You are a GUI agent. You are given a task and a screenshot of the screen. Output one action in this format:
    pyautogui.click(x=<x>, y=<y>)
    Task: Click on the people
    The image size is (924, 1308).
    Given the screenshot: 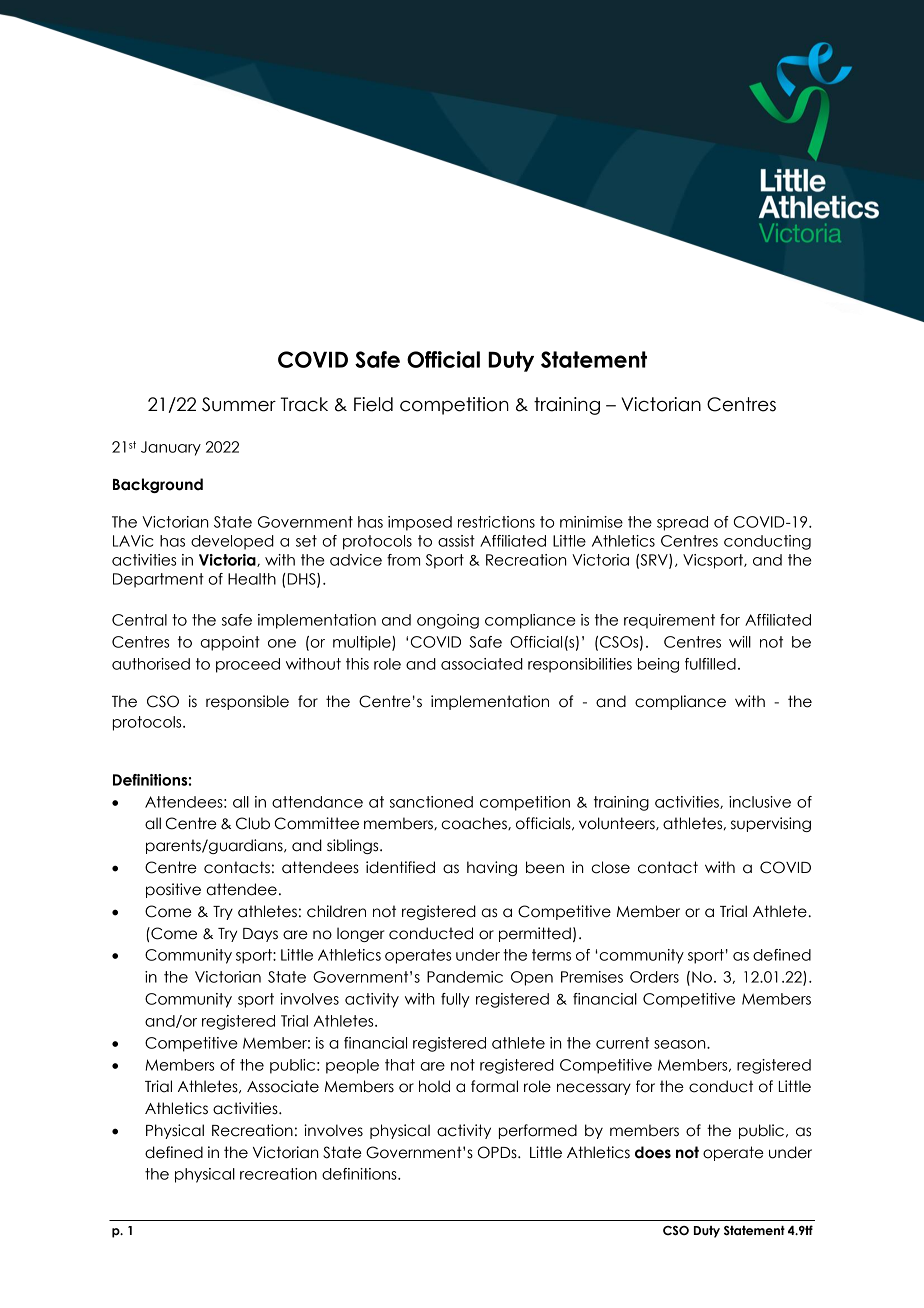 What is the action you would take?
    pyautogui.click(x=352, y=1066)
